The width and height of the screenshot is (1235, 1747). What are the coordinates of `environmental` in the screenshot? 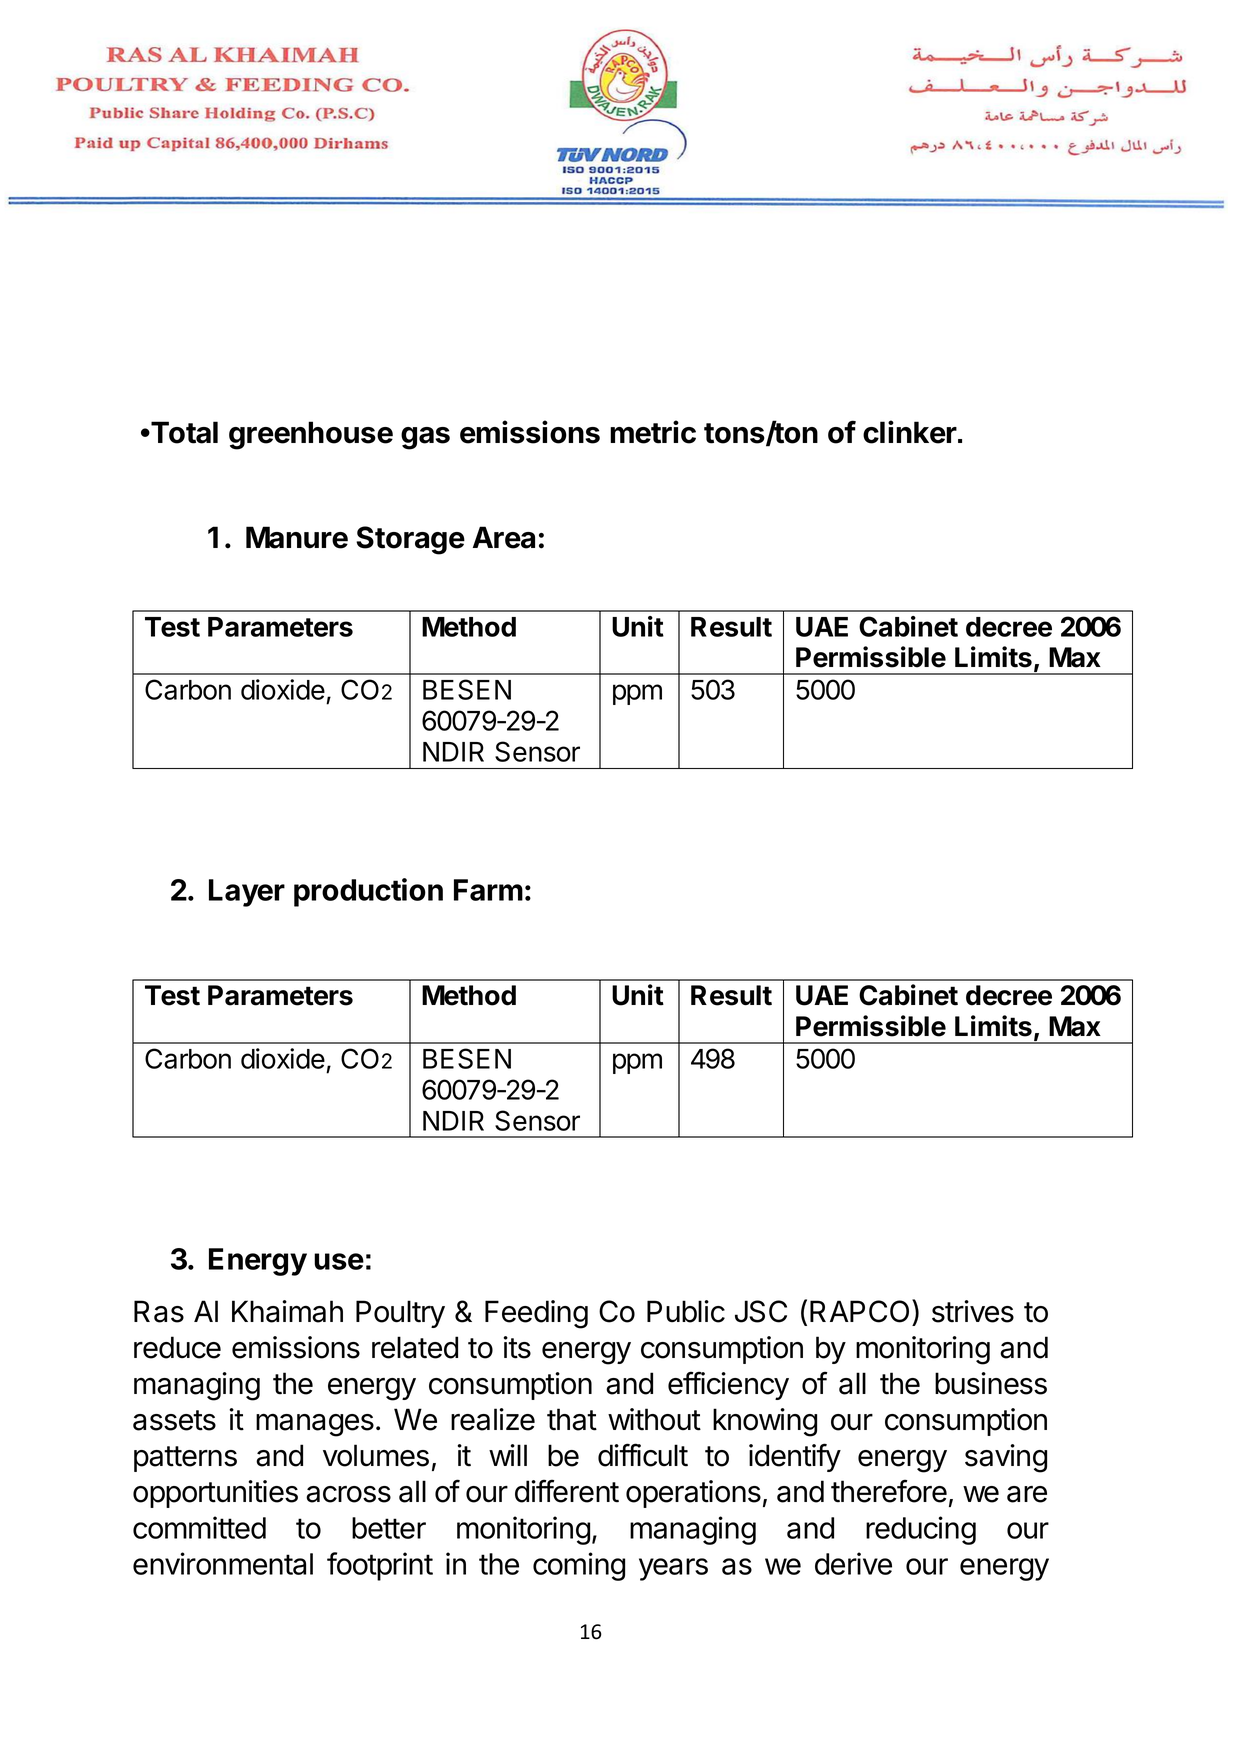 It's located at (223, 1563).
